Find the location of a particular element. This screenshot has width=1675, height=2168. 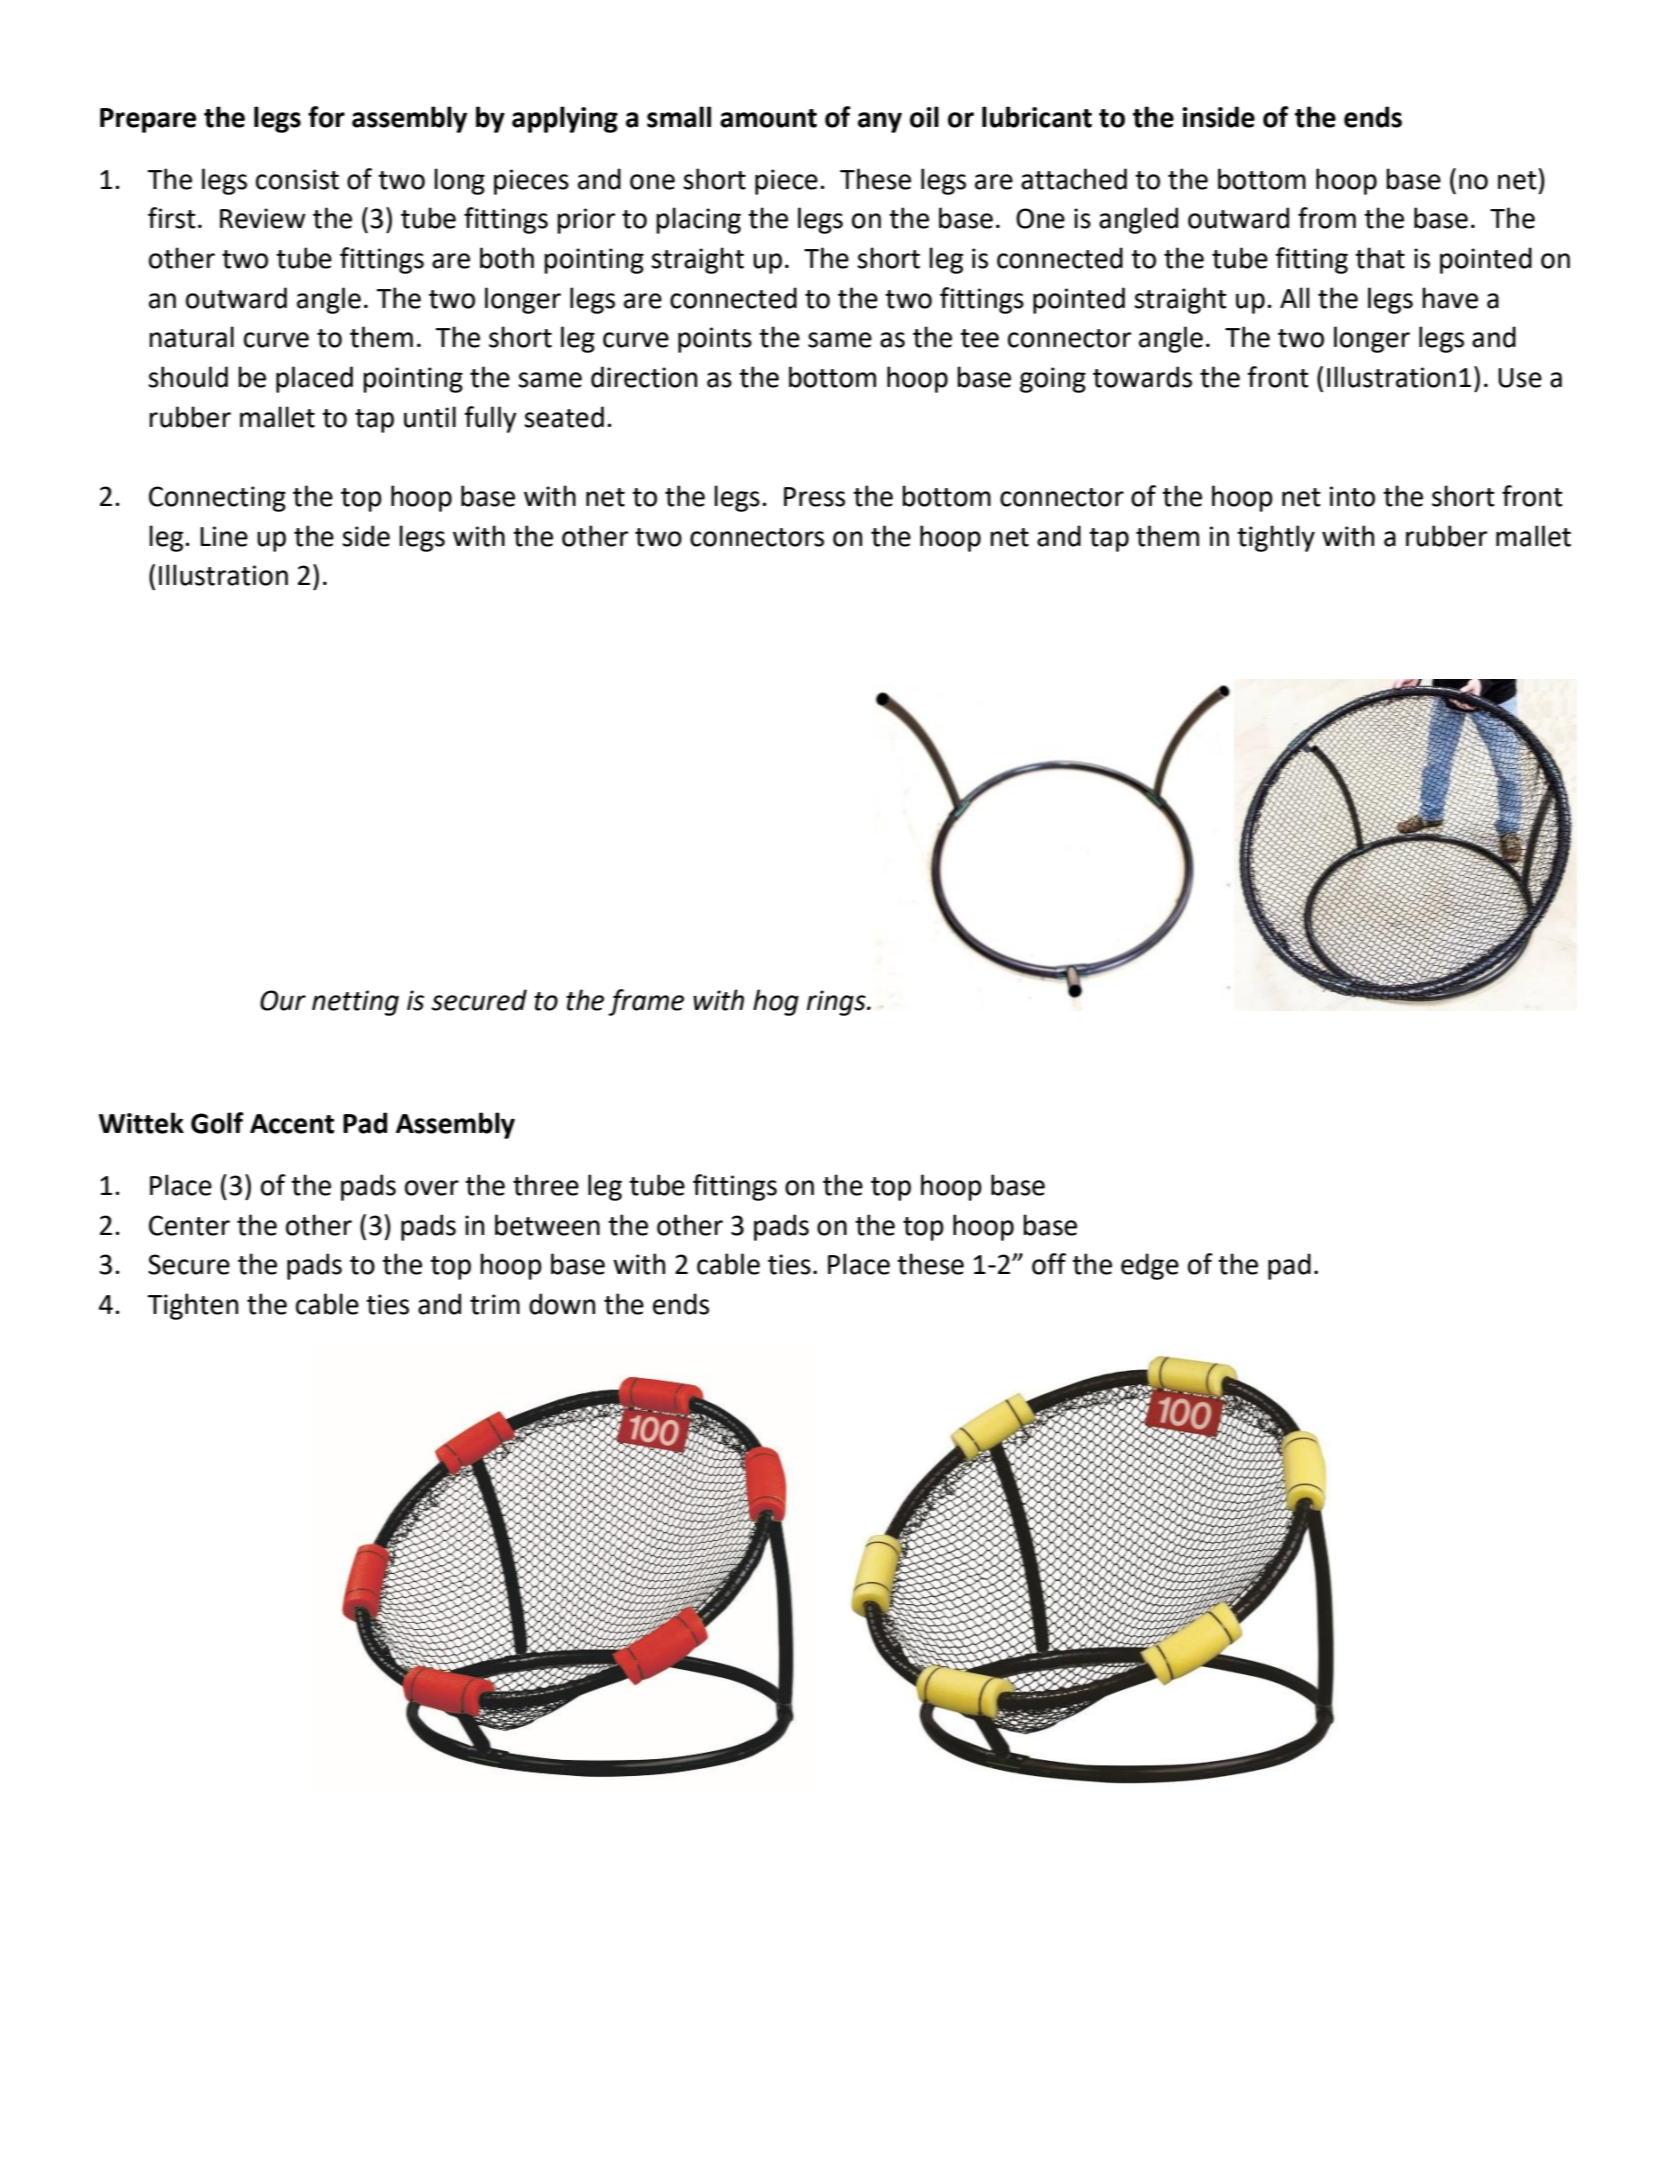

consist is located at coordinates (297, 179).
